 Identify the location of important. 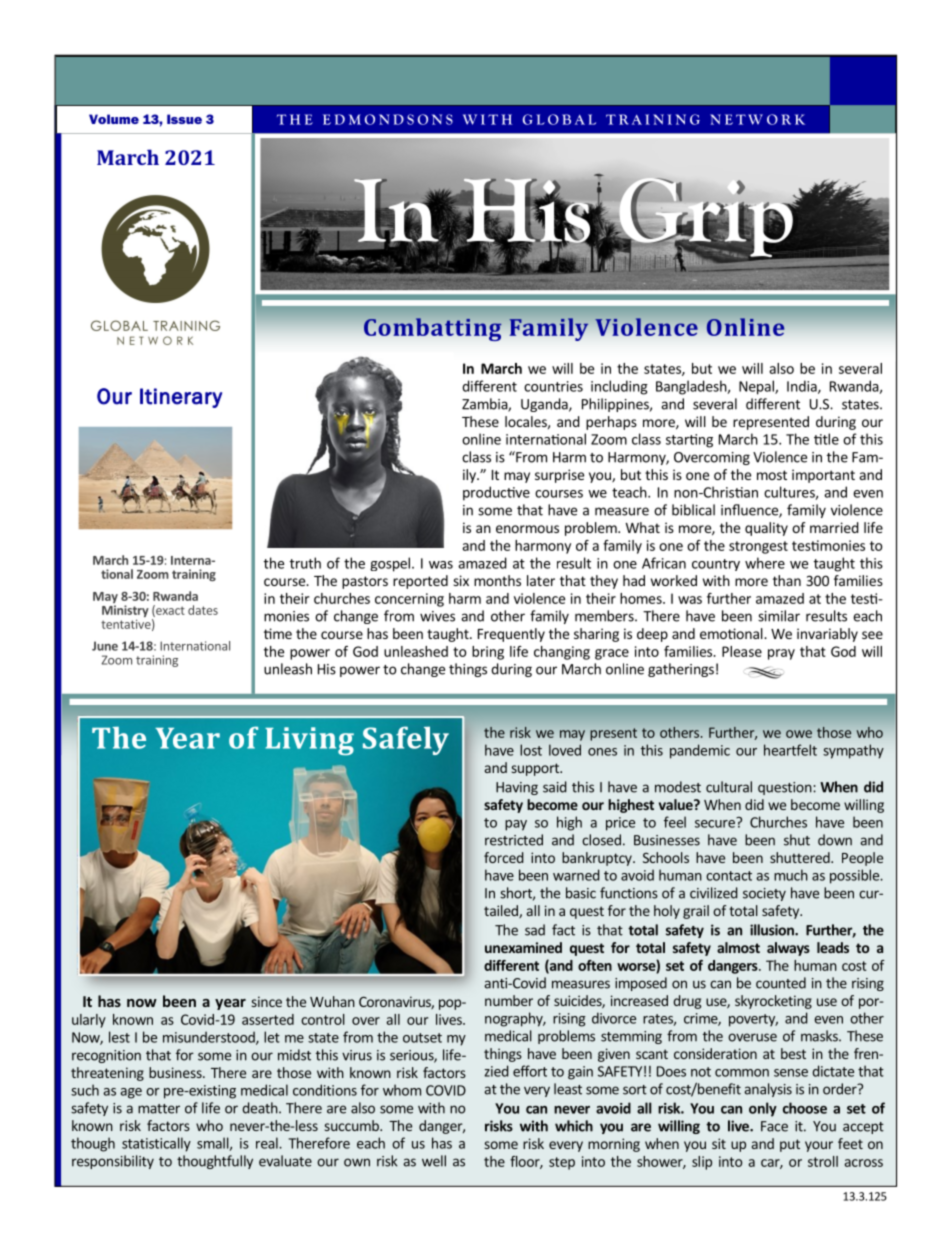
(823, 476).
